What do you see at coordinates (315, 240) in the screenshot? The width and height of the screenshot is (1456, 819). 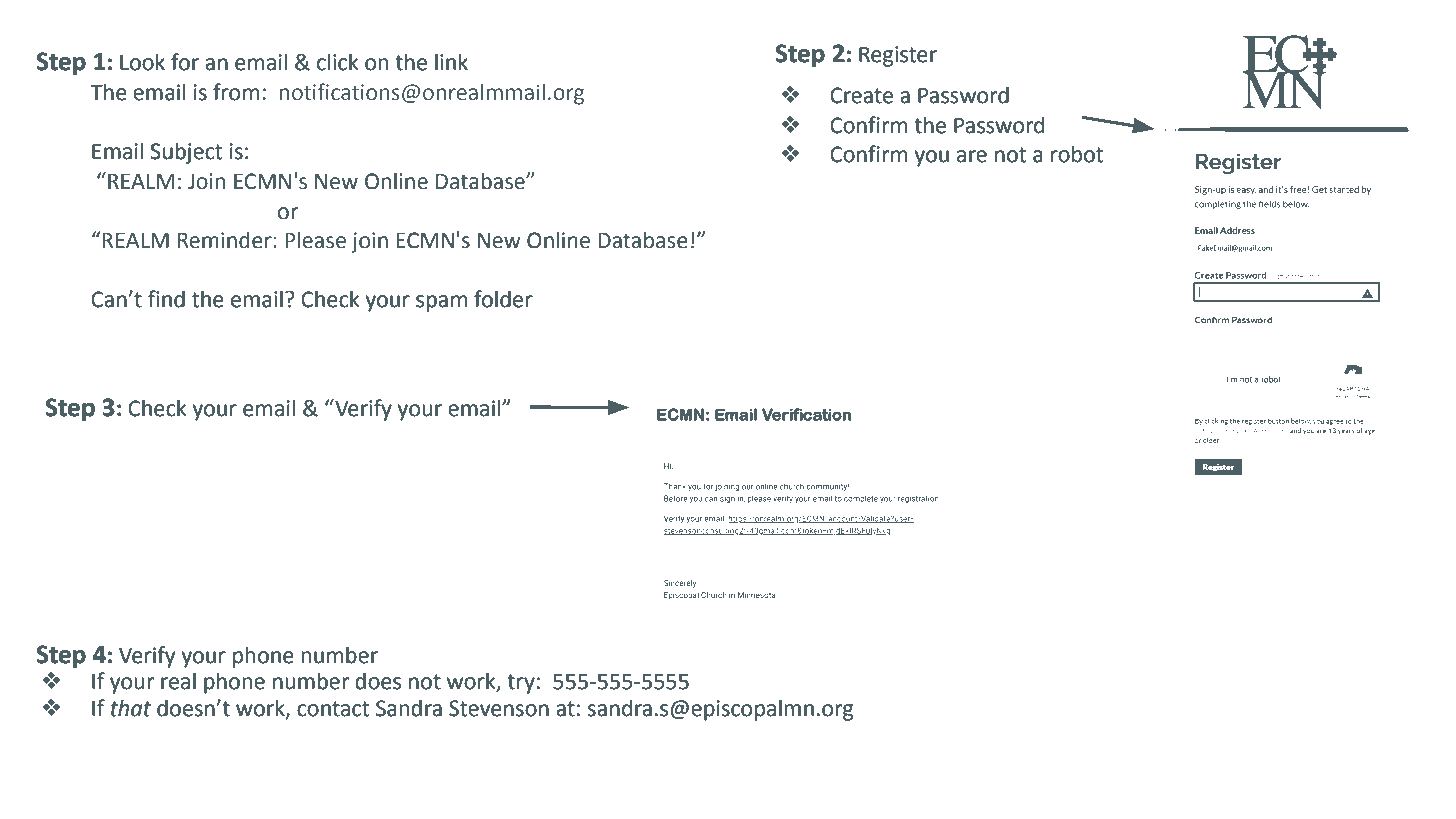 I see `Please` at bounding box center [315, 240].
